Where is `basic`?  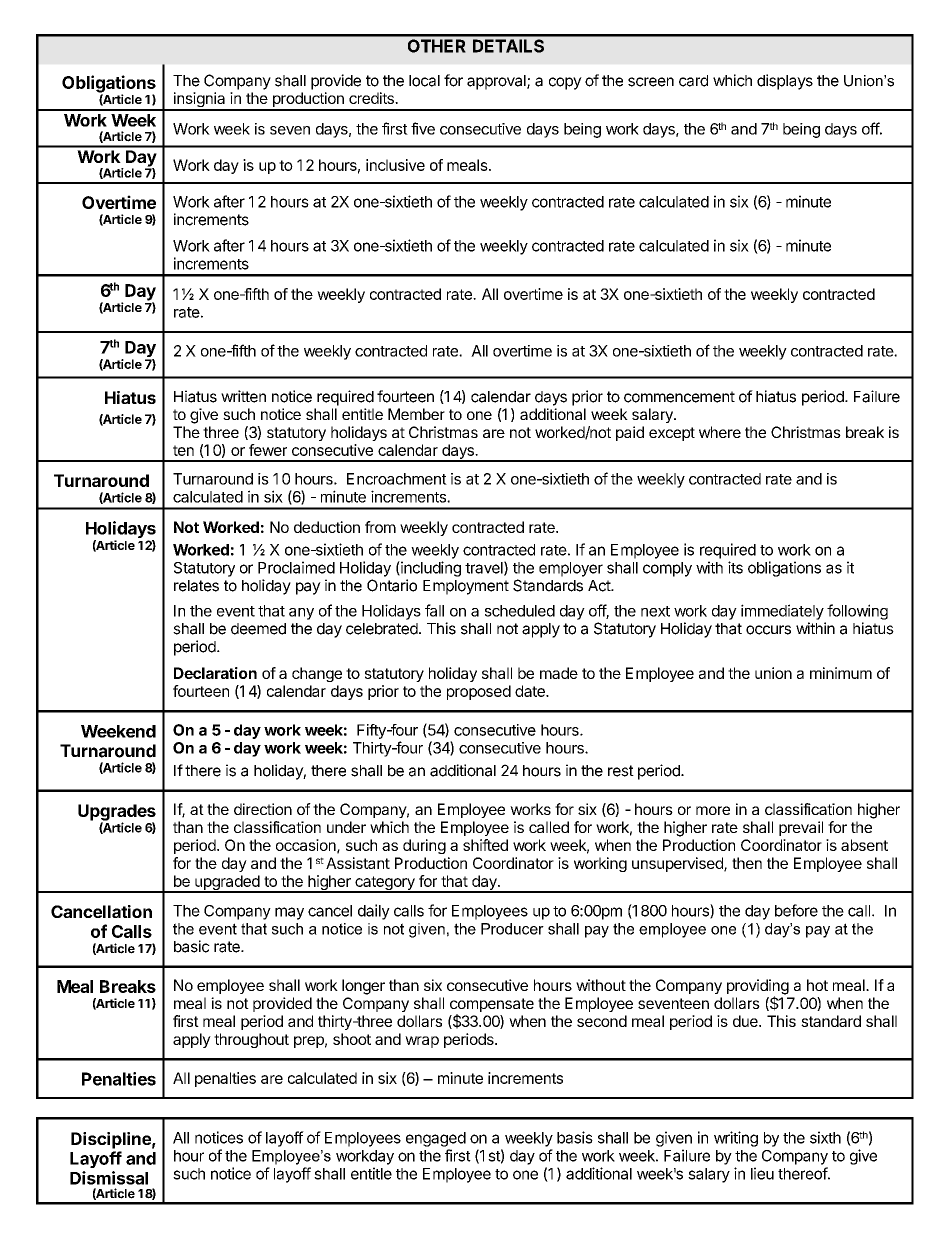 basic is located at coordinates (192, 946).
